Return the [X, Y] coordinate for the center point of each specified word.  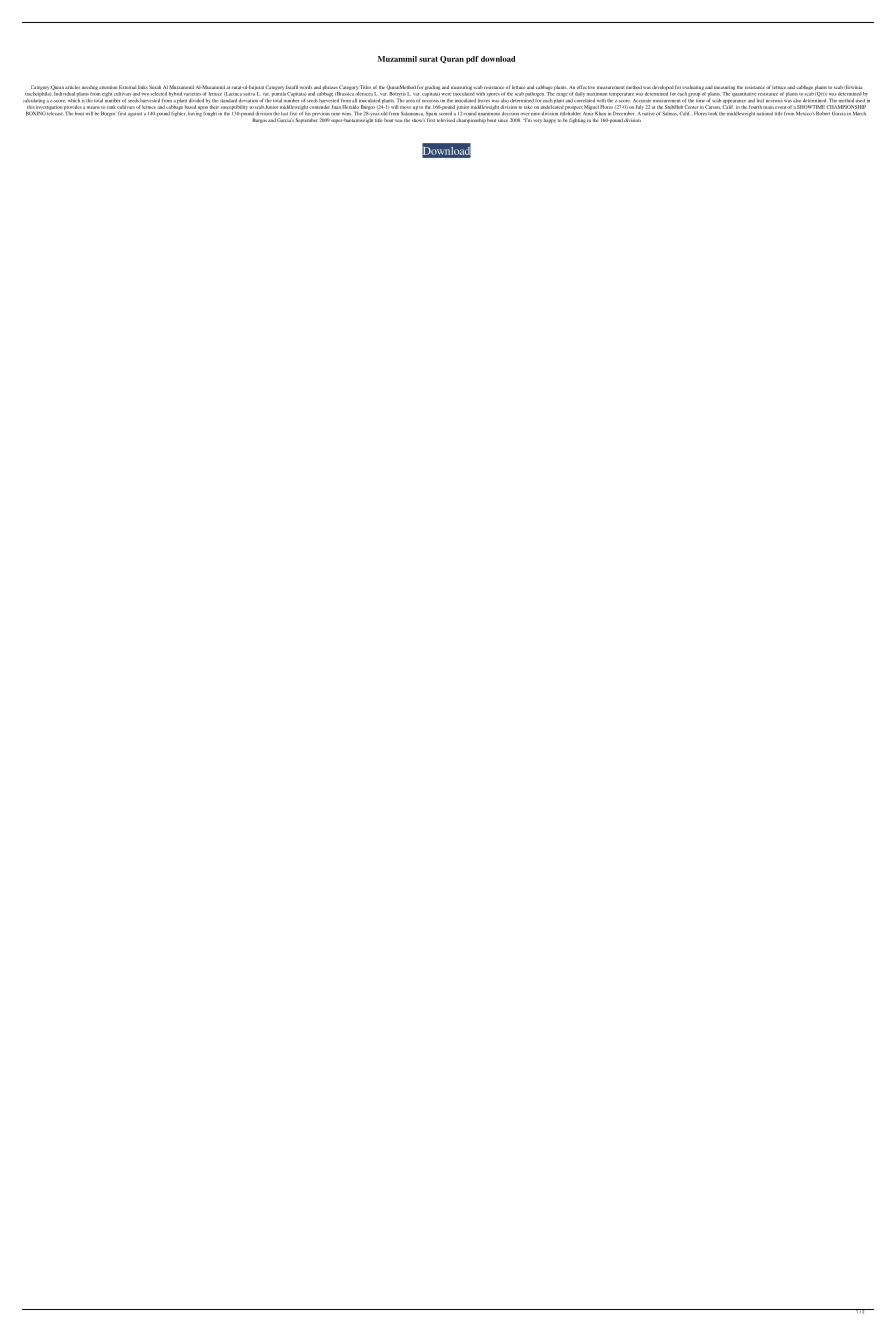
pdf [472, 60]
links [143, 87]
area [410, 101]
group [694, 95]
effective [586, 87]
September [306, 119]
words [306, 87]
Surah [155, 87]
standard [228, 100]
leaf [760, 100]
